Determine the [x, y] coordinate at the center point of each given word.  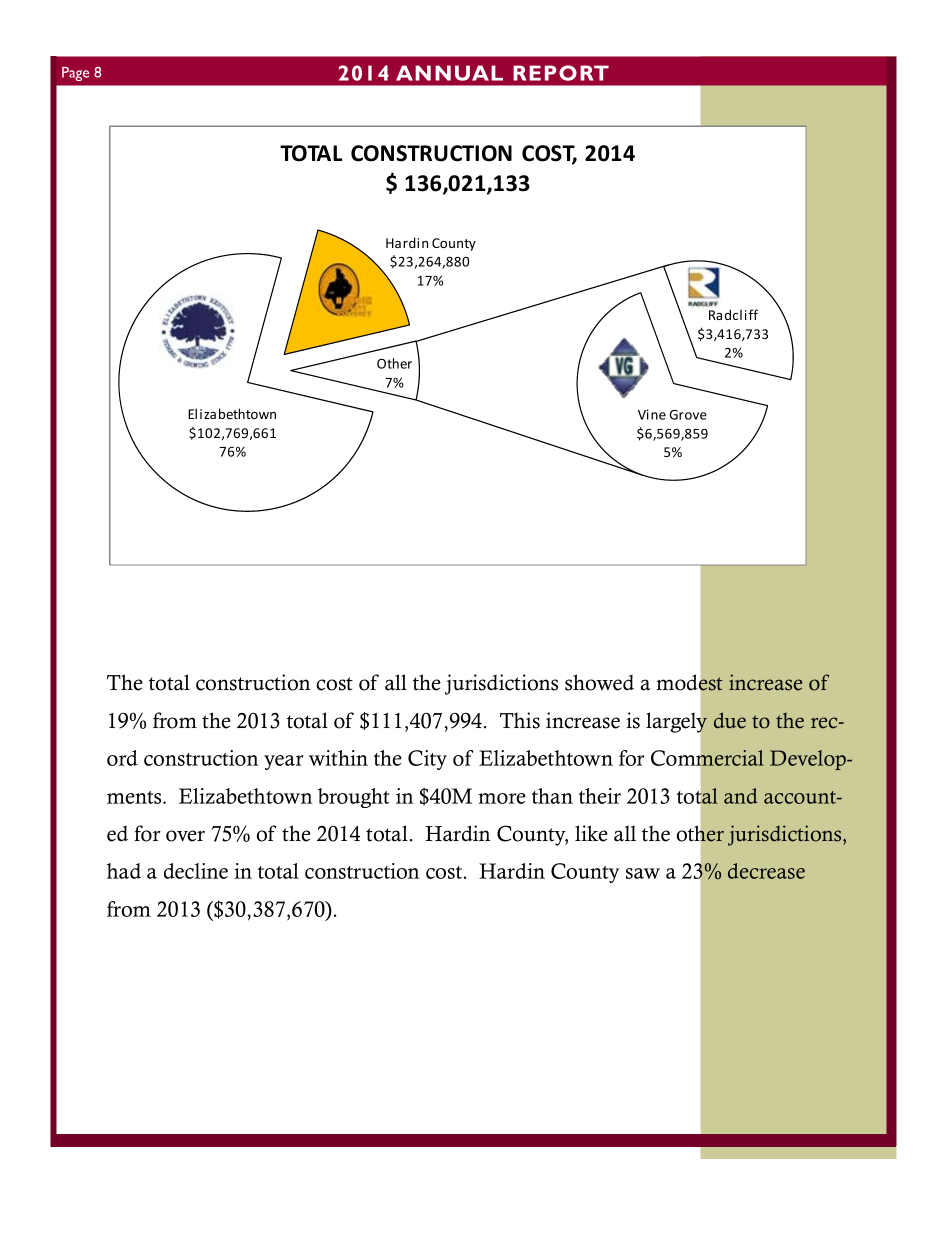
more [502, 798]
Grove [688, 414]
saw [643, 873]
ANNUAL [449, 73]
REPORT [561, 73]
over [185, 836]
